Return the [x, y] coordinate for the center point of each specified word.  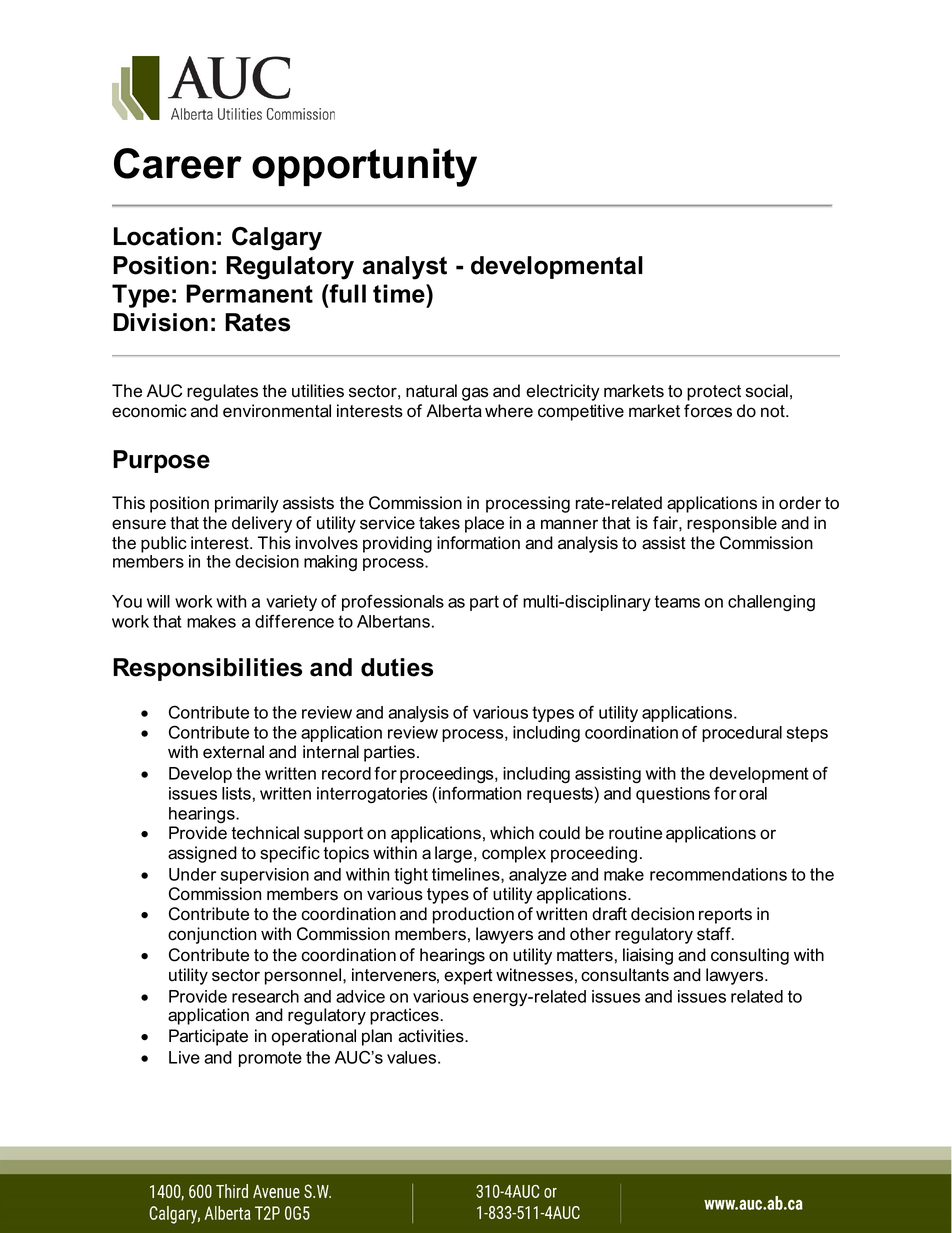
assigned [202, 854]
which [512, 833]
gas [475, 394]
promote [270, 1059]
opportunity [364, 167]
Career [178, 163]
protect [714, 393]
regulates [222, 392]
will [158, 601]
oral [753, 793]
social [767, 391]
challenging [771, 603]
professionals [393, 602]
